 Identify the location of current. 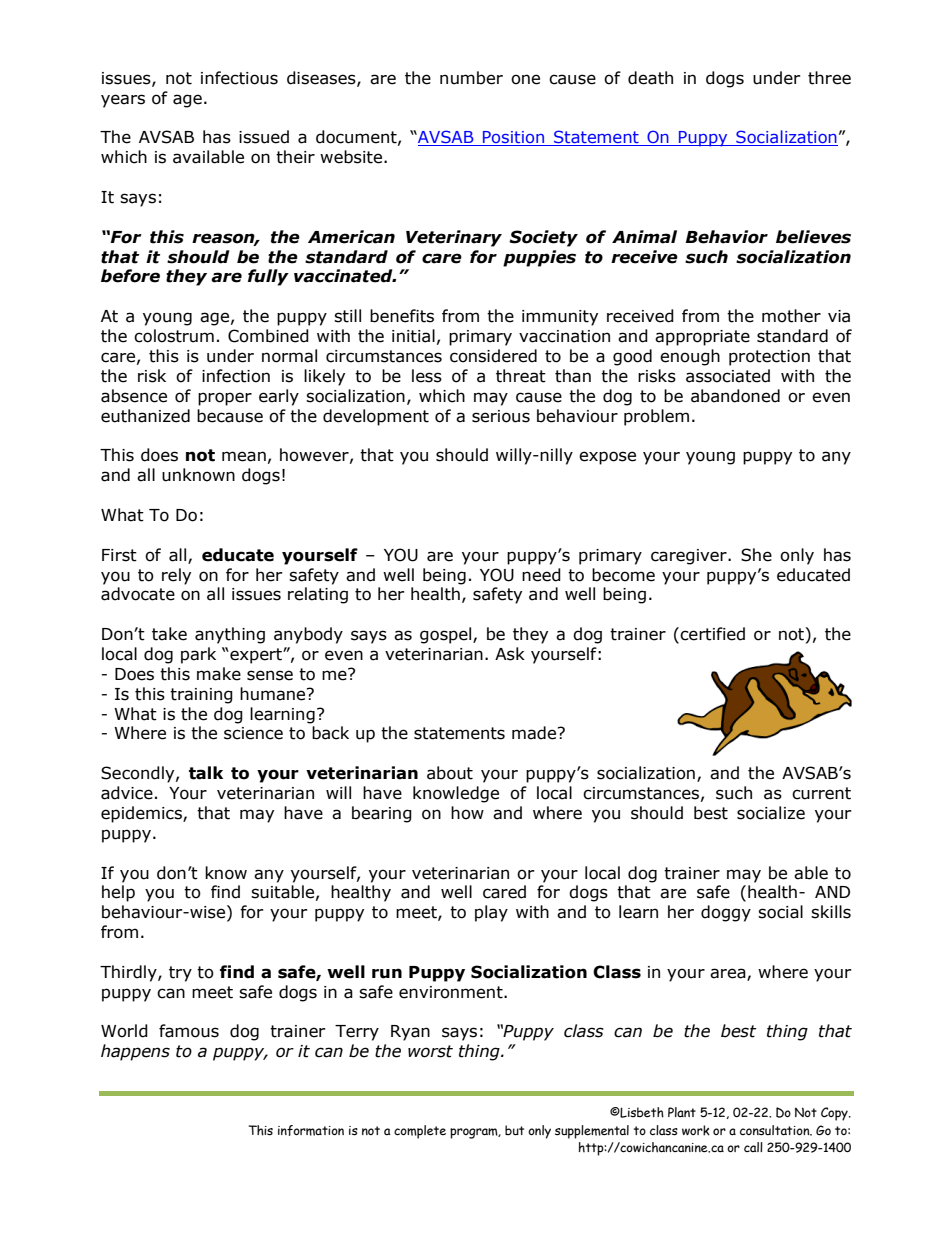
(821, 793).
